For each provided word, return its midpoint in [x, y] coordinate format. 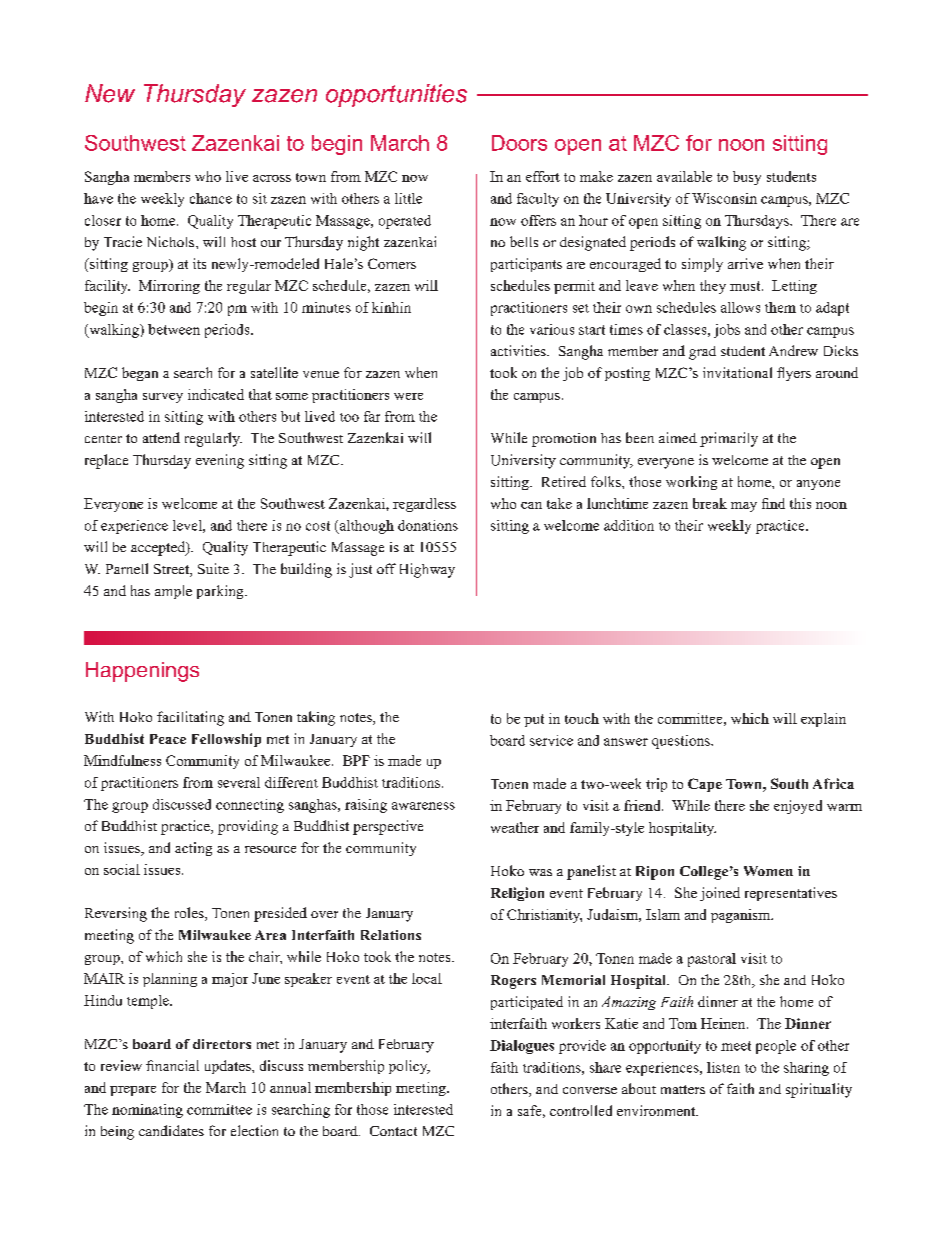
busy [747, 178]
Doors [519, 143]
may [744, 507]
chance [211, 198]
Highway [427, 570]
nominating [147, 1111]
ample [173, 592]
